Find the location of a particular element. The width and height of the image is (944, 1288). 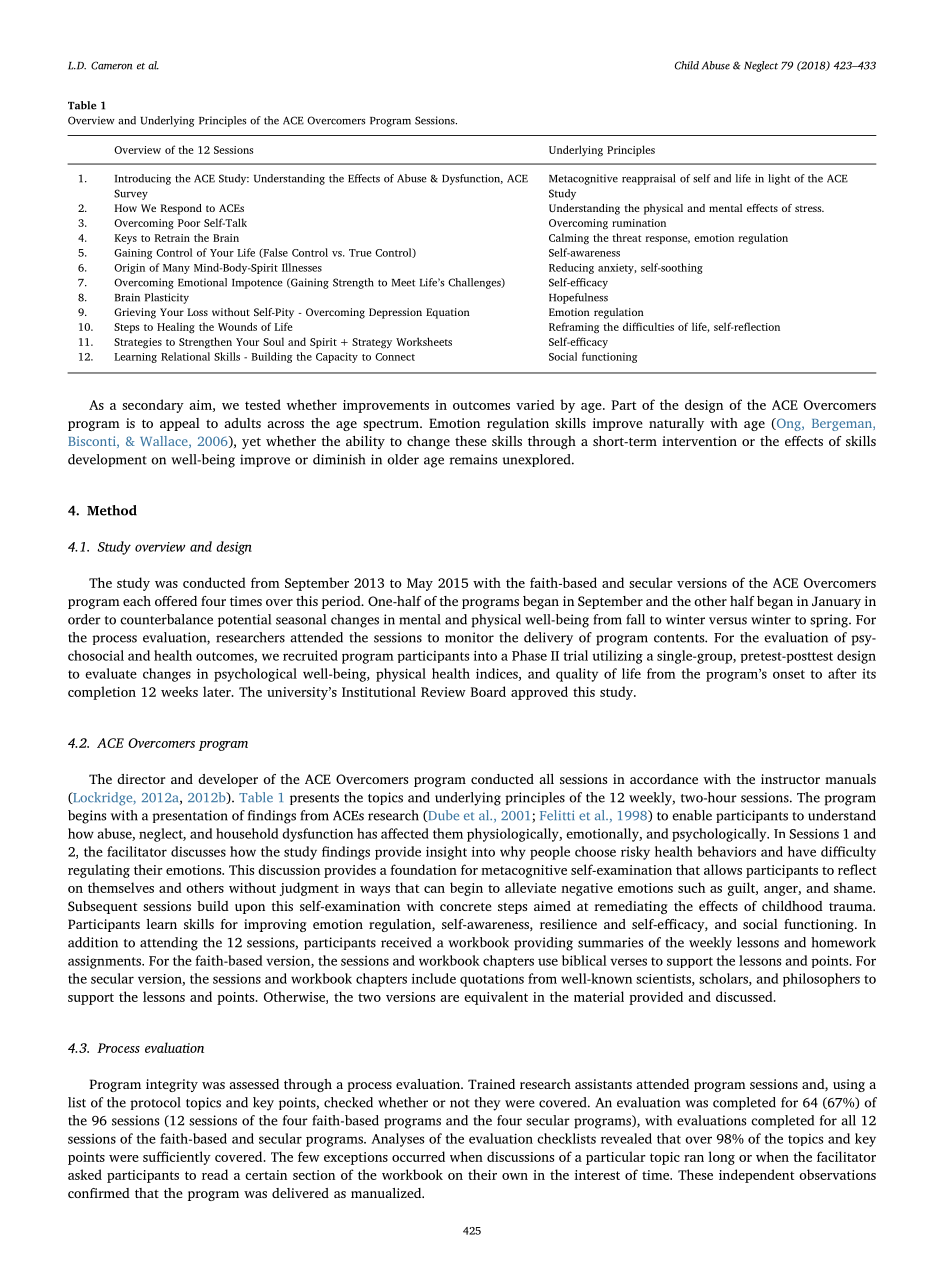

light is located at coordinates (779, 179).
